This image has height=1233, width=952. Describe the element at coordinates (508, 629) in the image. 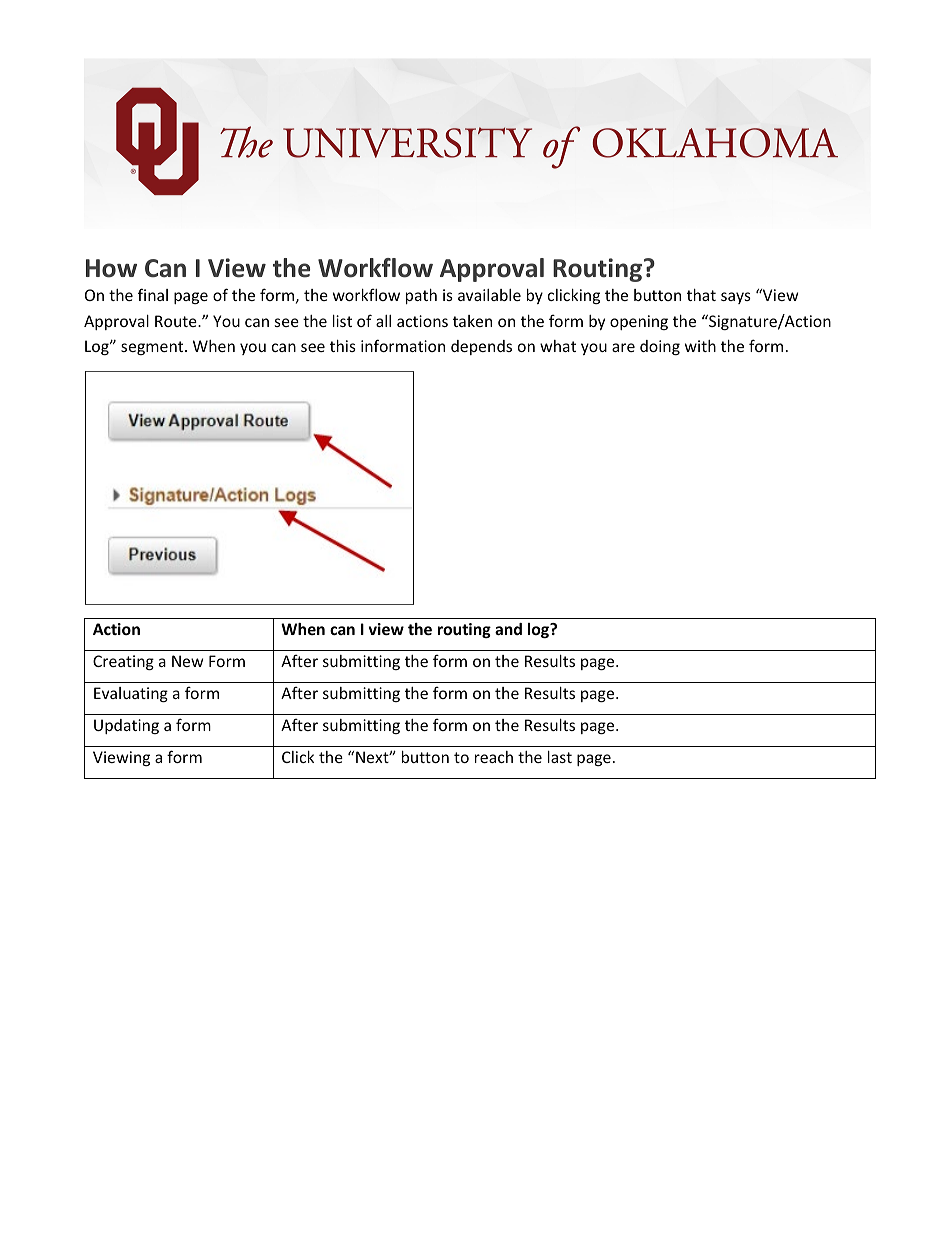

I see `and` at that location.
